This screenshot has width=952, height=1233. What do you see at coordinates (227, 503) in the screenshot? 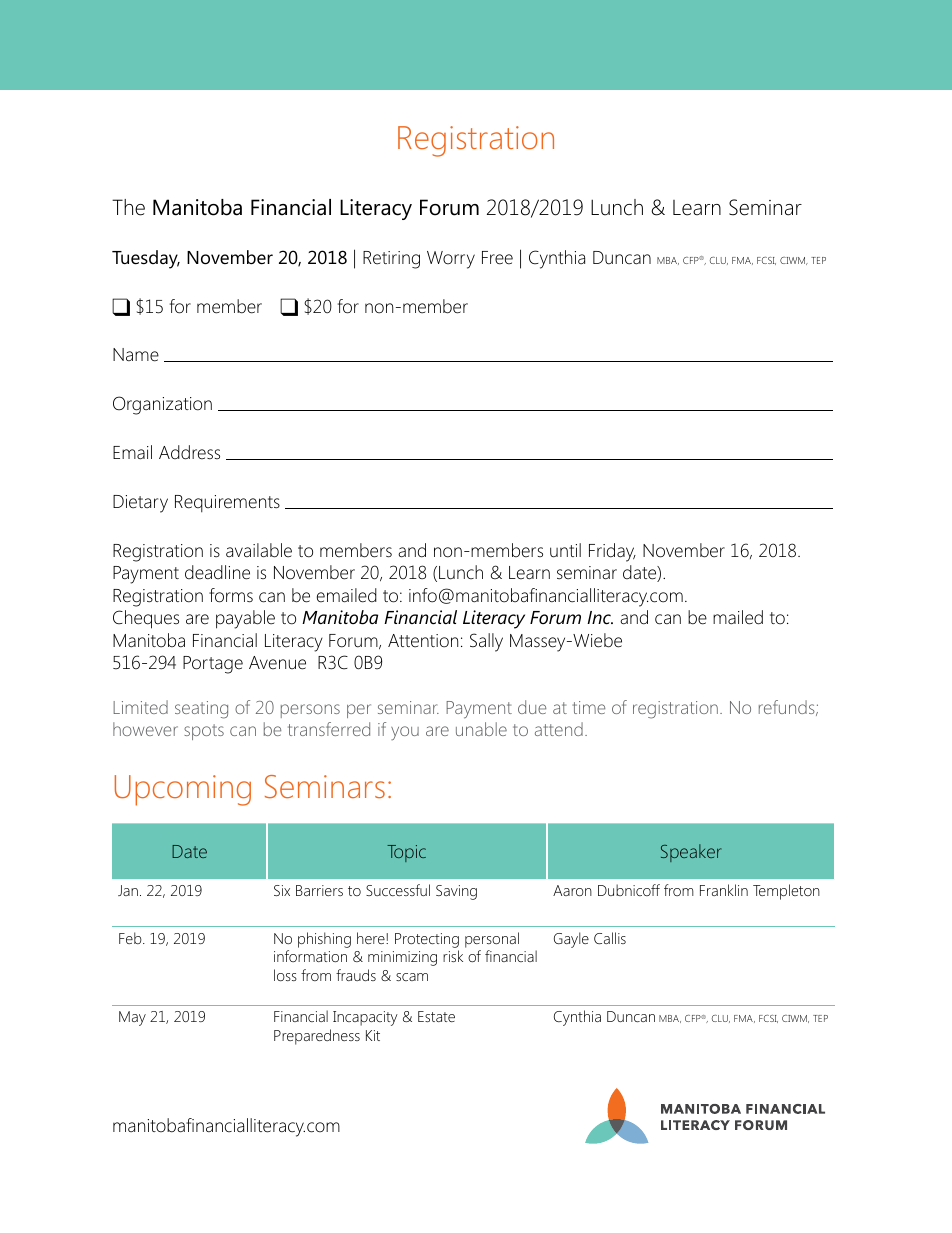
I see `Requirements` at bounding box center [227, 503].
